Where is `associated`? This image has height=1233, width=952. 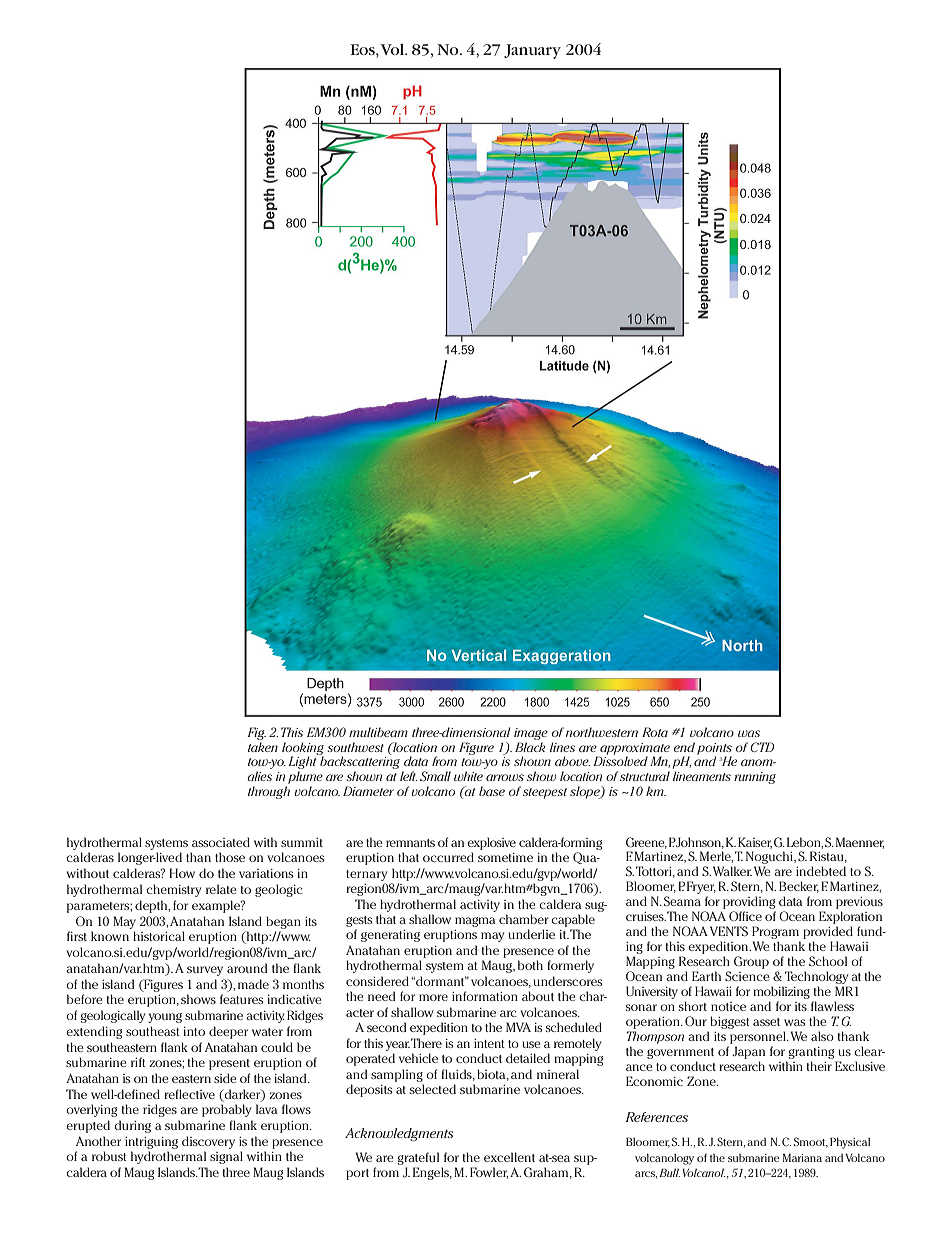
associated is located at coordinates (221, 842).
